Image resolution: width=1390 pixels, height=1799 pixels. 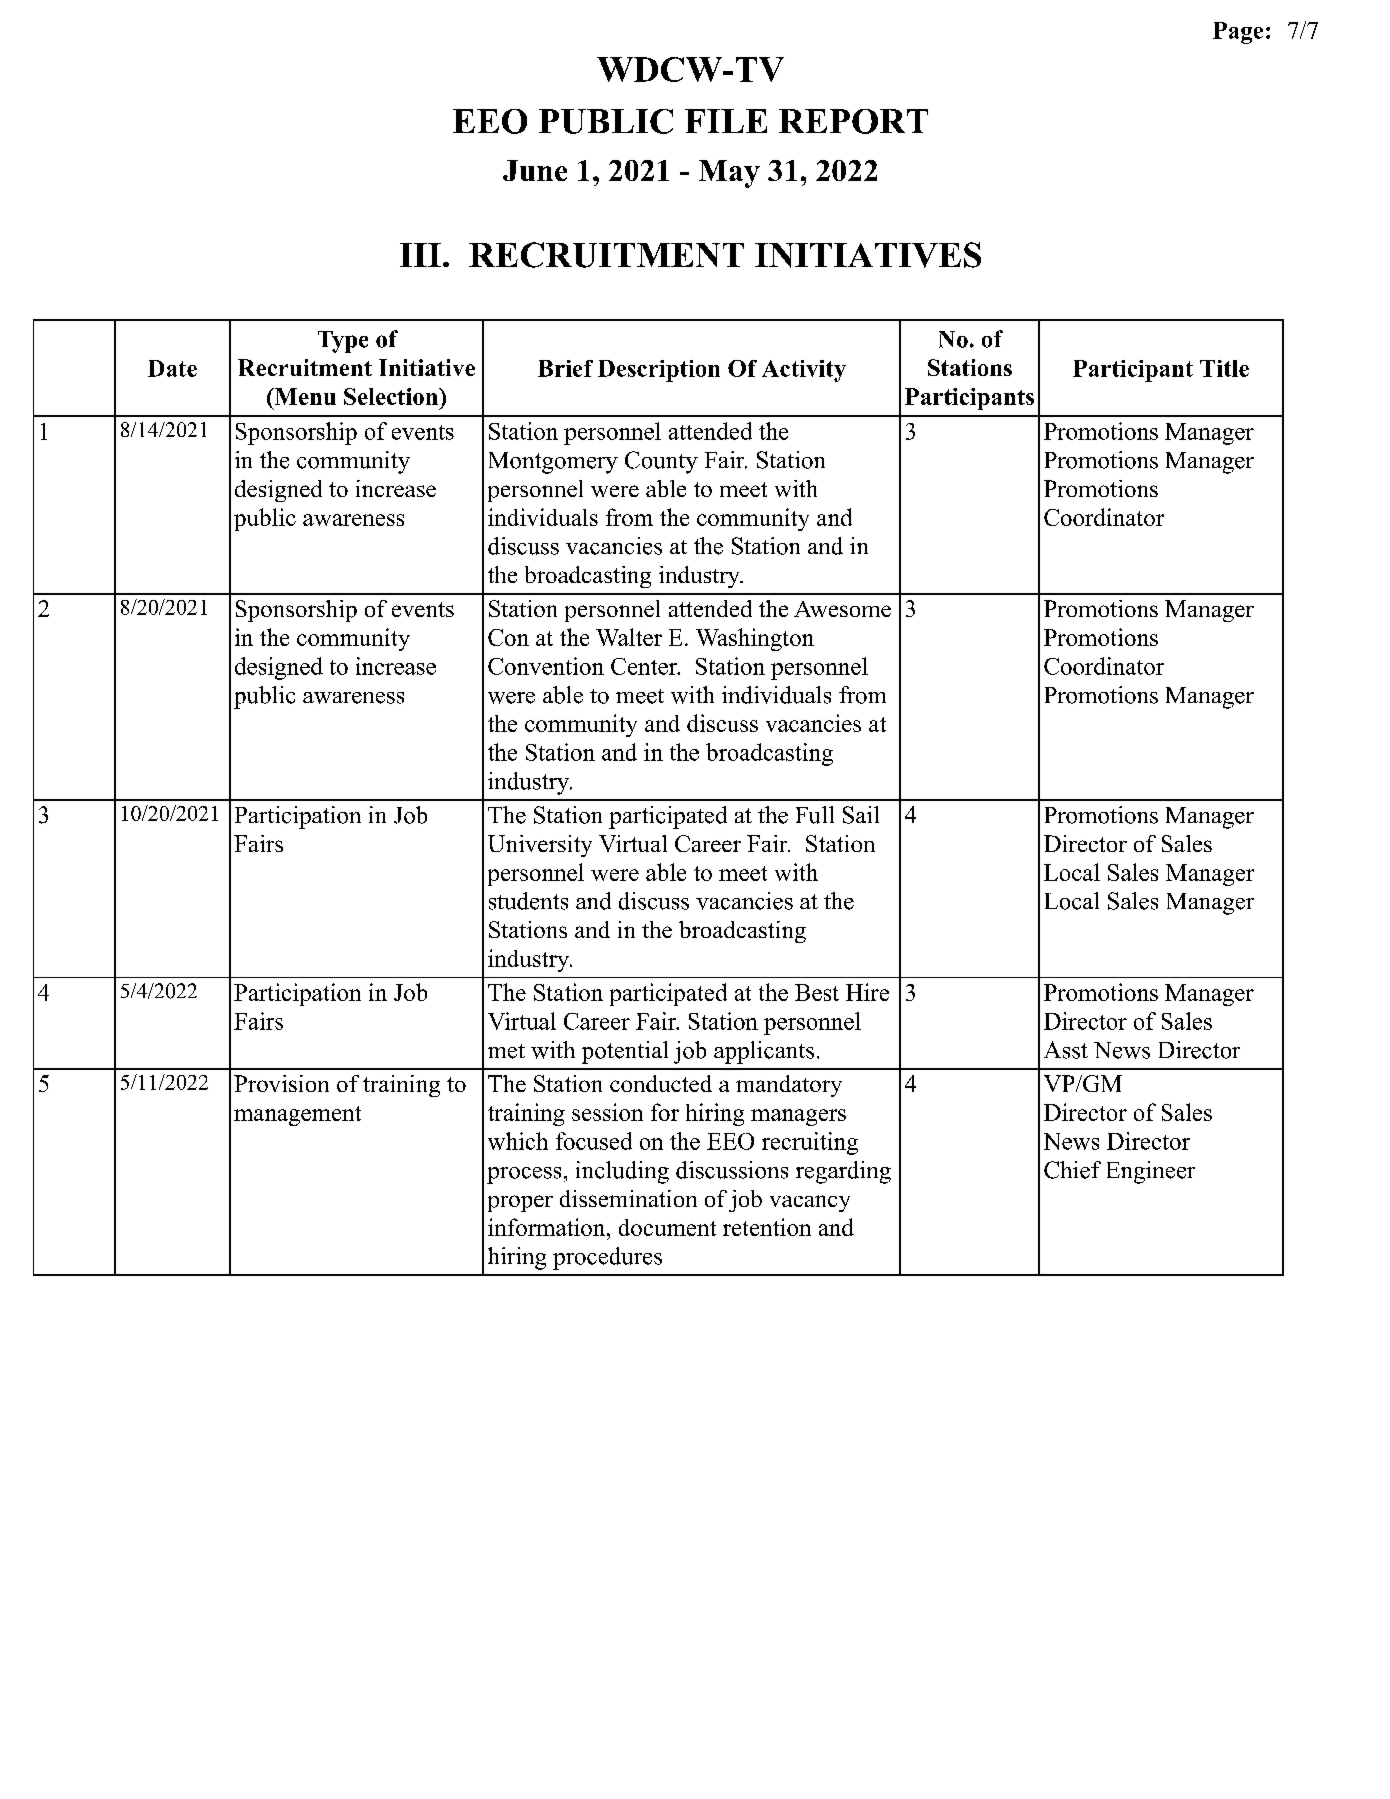 What do you see at coordinates (540, 846) in the document?
I see `University` at bounding box center [540, 846].
